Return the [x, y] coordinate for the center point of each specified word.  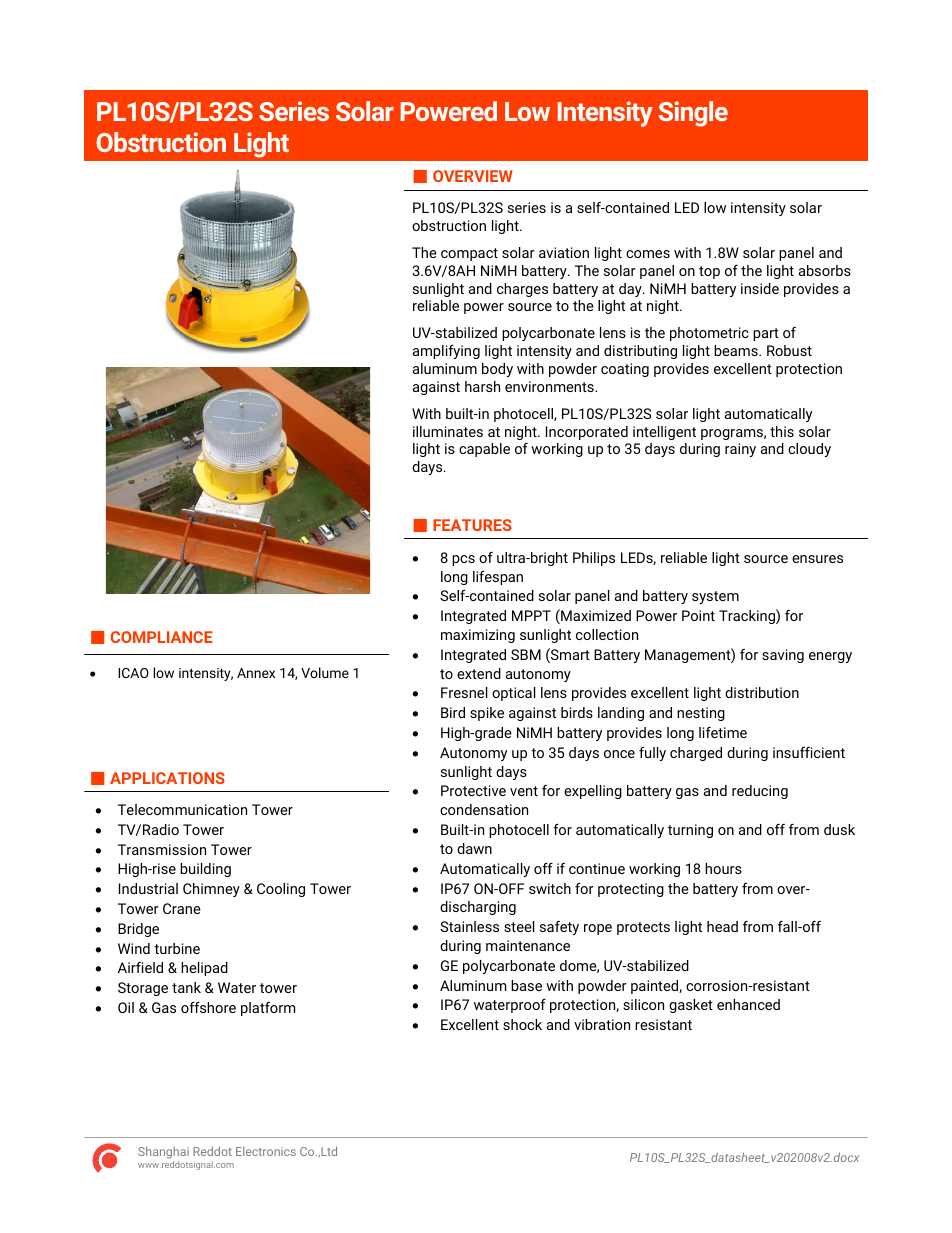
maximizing [478, 636]
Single [693, 114]
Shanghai [163, 1154]
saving [783, 656]
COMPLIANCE [162, 637]
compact [469, 254]
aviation [564, 252]
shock [522, 1024]
